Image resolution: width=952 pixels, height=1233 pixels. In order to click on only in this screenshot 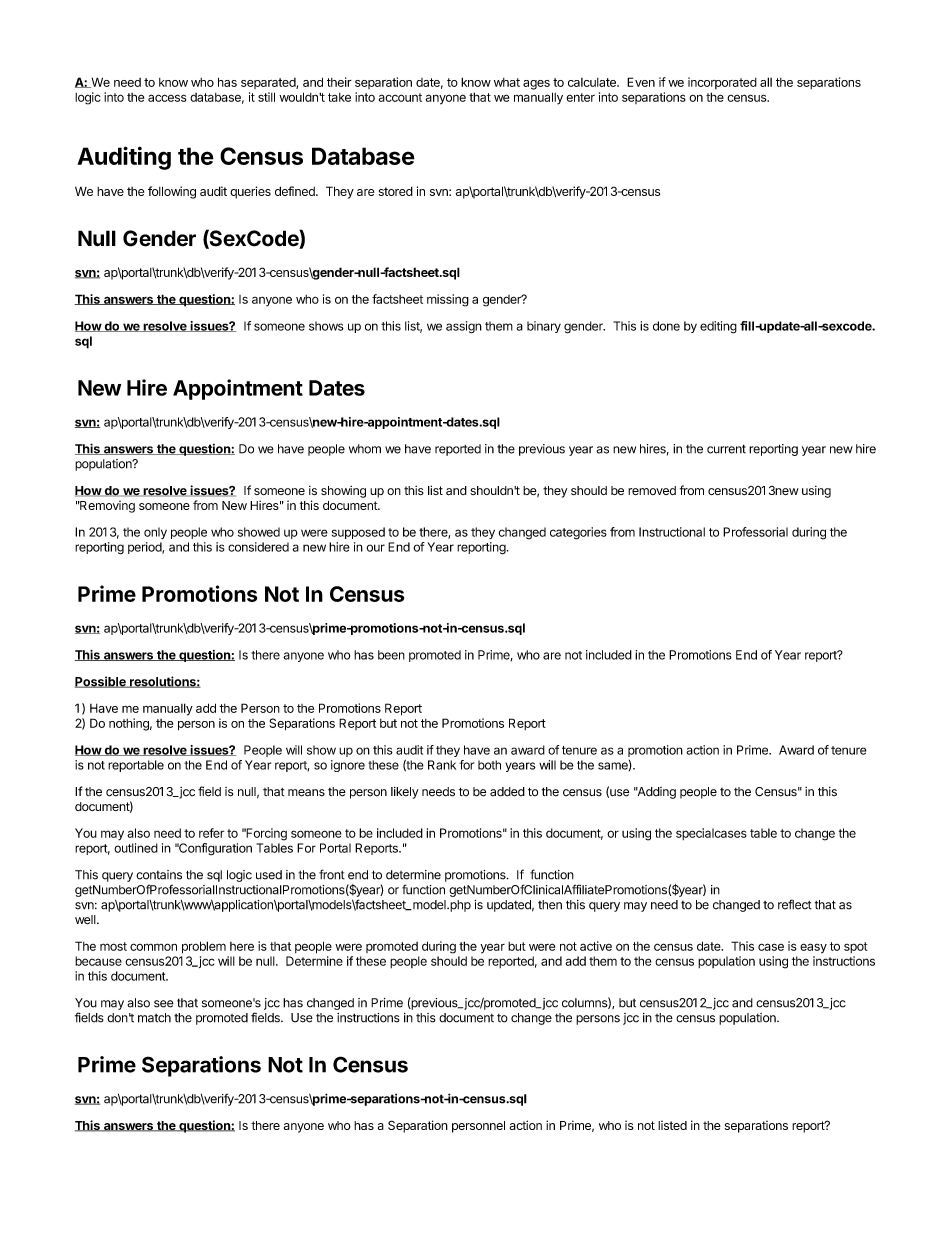, I will do `click(155, 533)`.
